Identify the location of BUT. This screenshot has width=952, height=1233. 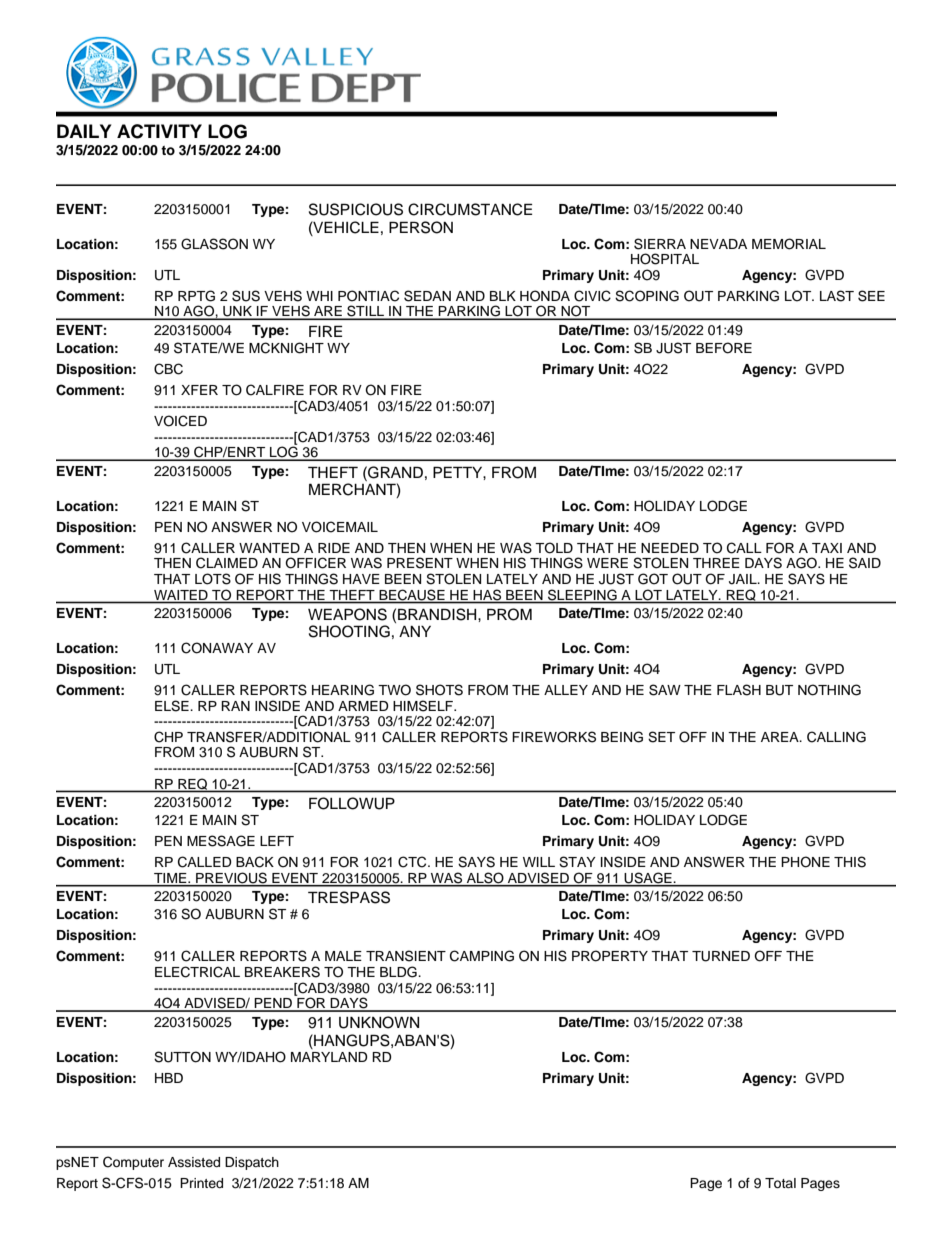
(779, 690).
